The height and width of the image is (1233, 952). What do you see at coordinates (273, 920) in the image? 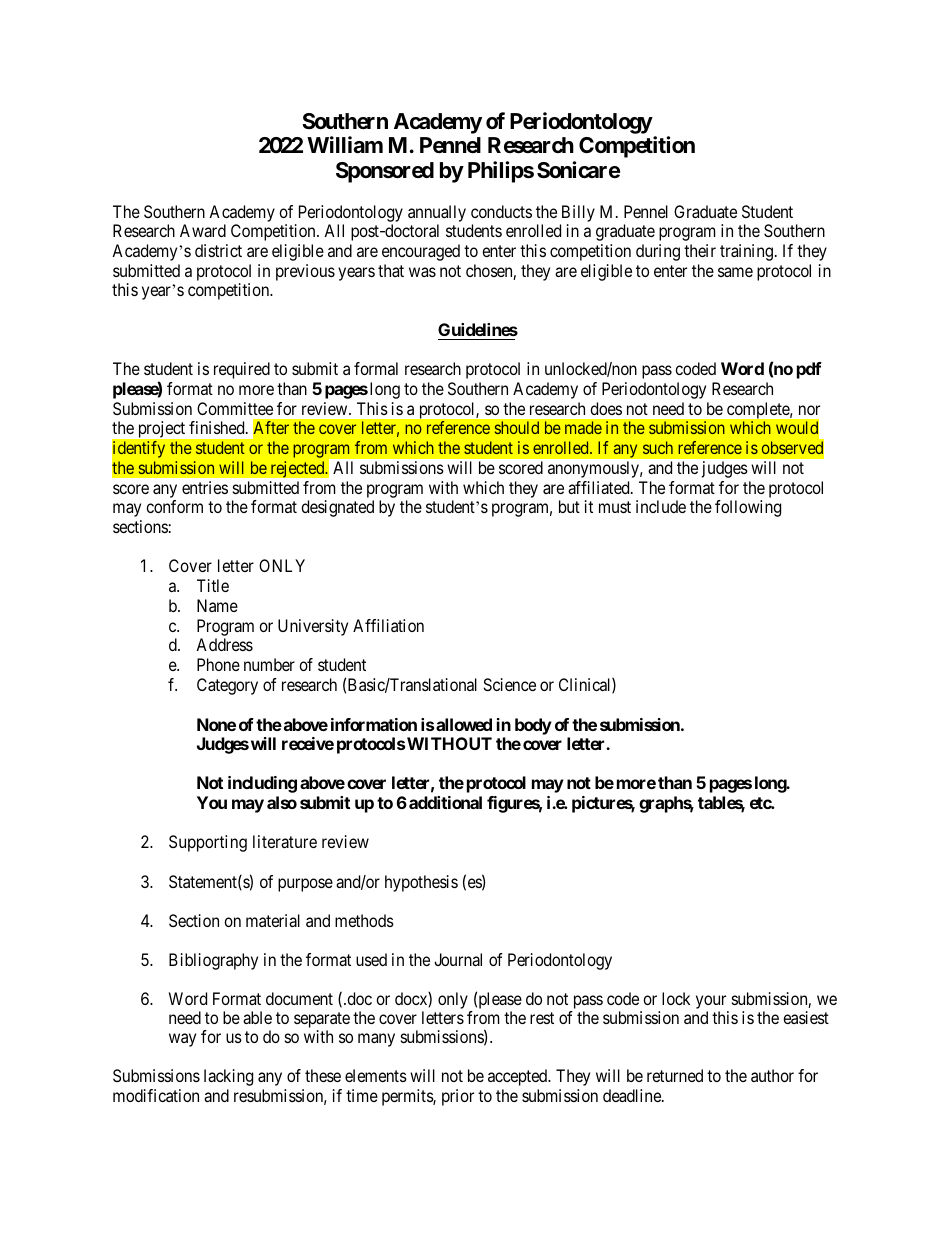
I see `material` at bounding box center [273, 920].
